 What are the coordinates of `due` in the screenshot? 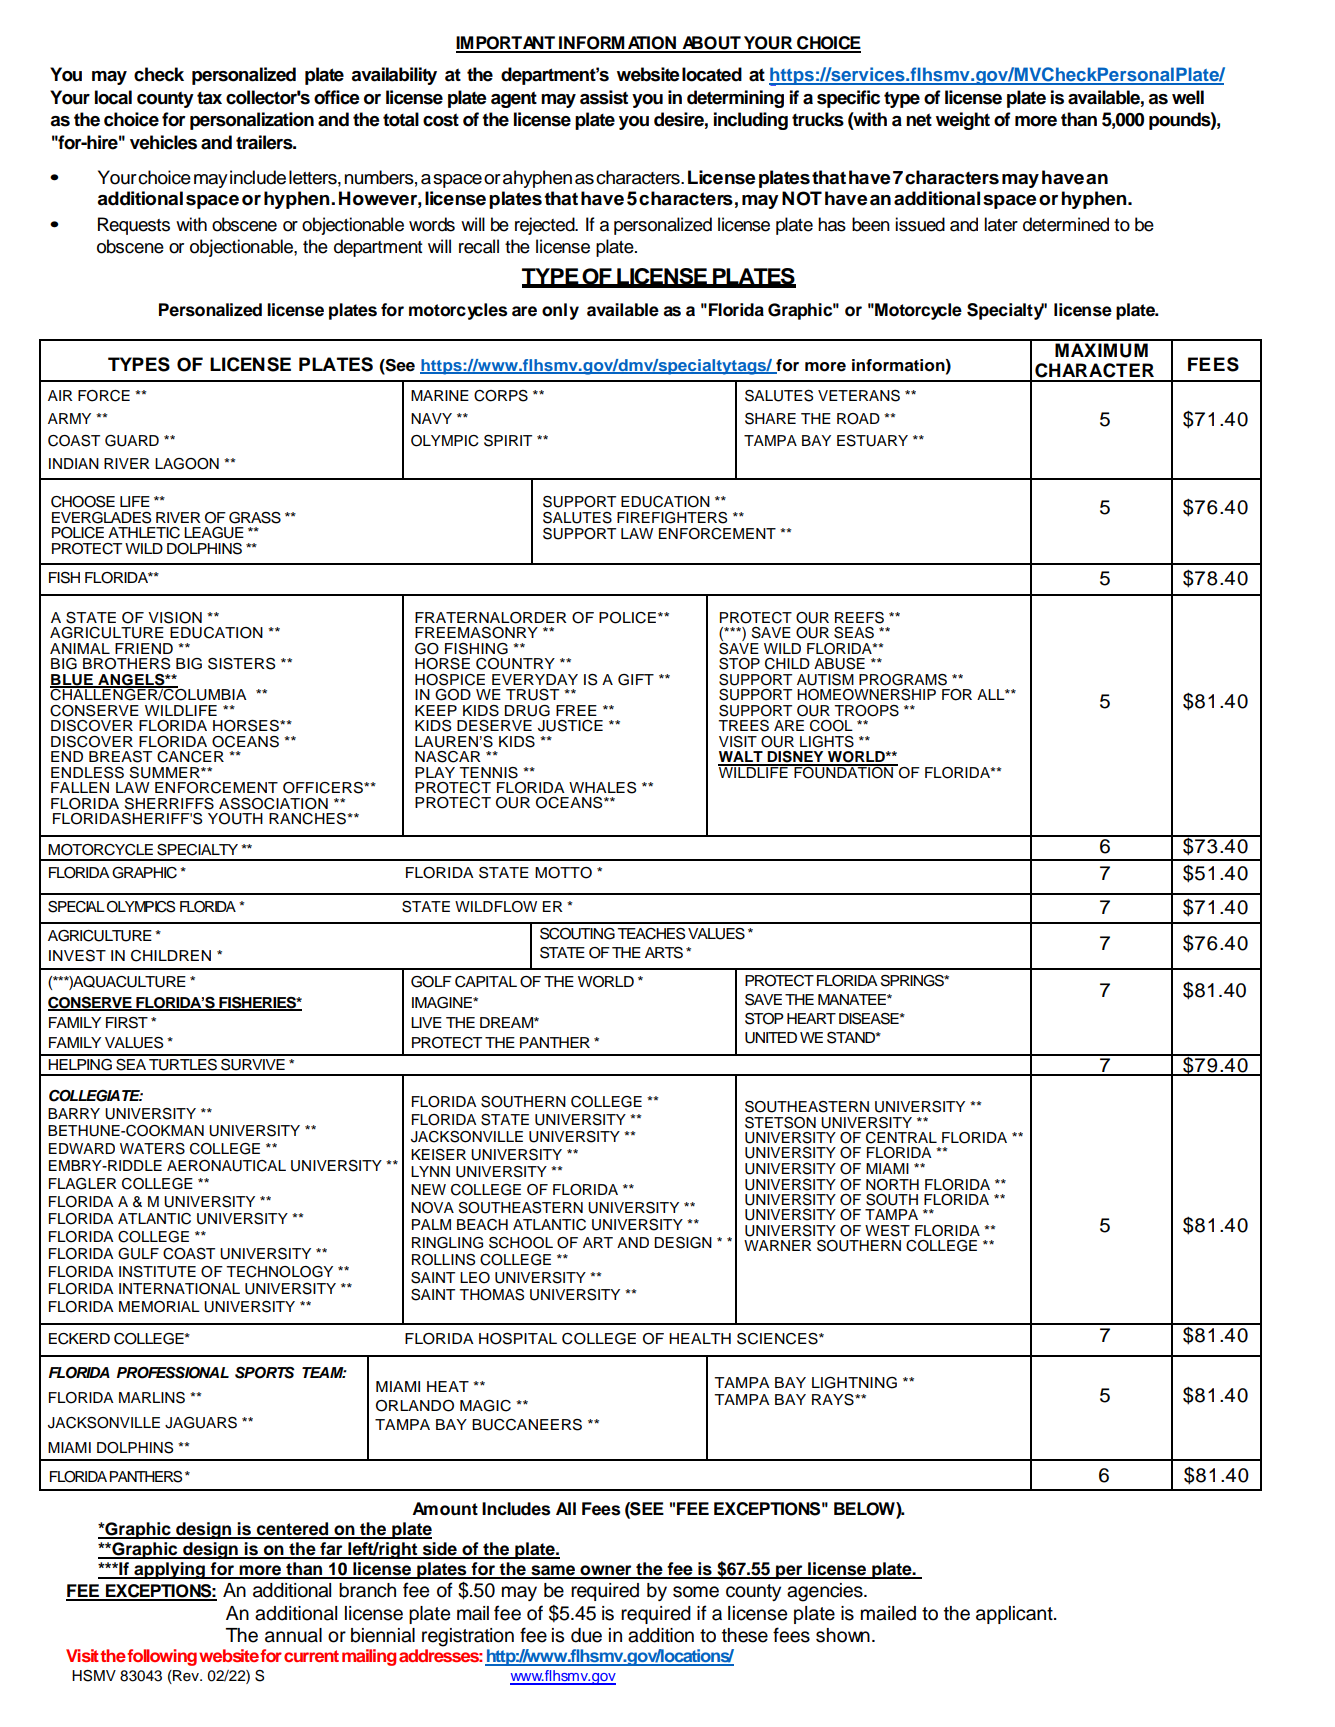 It's located at (586, 1635).
